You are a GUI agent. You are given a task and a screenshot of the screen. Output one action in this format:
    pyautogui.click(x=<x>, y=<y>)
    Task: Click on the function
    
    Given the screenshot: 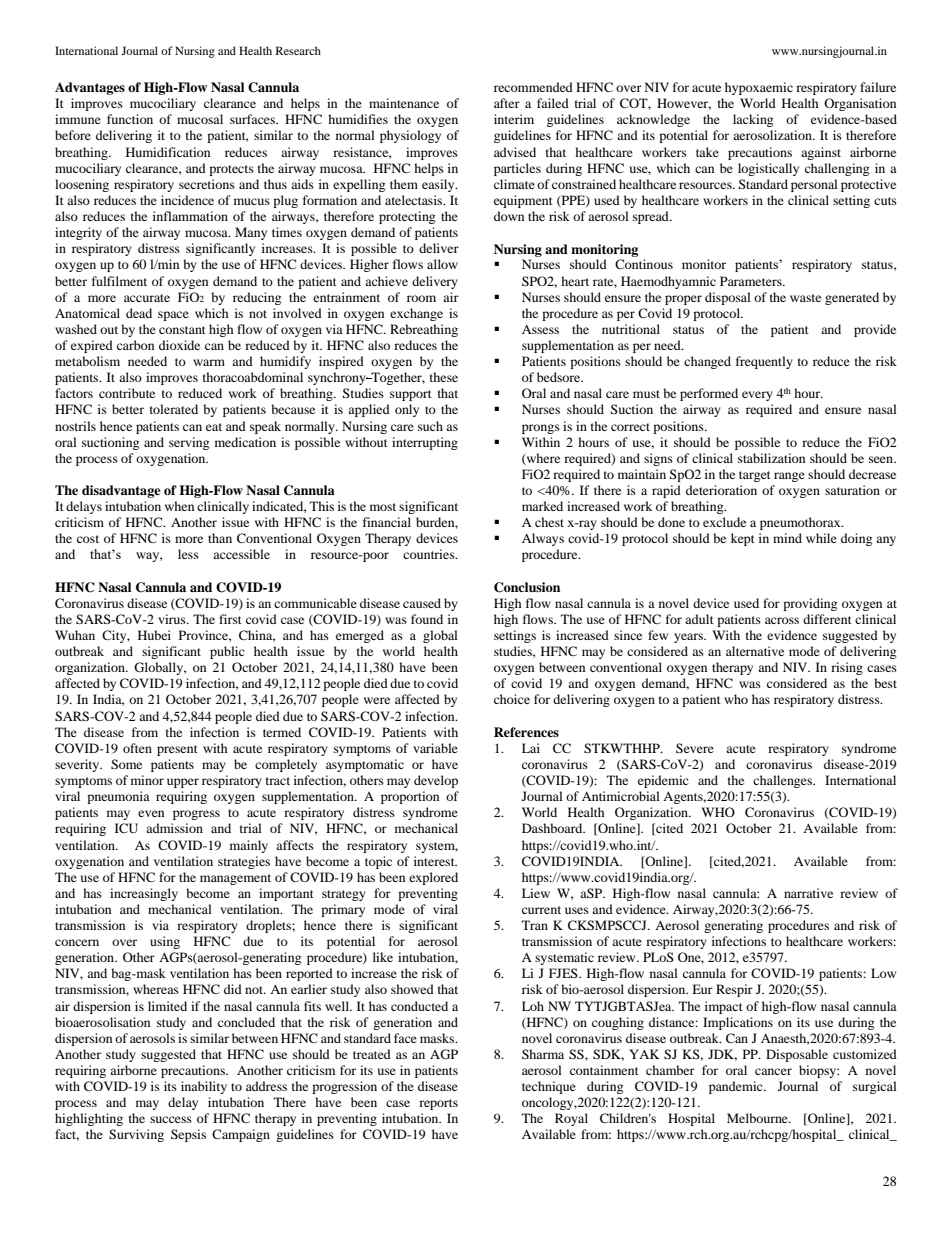 What is the action you would take?
    pyautogui.click(x=130, y=119)
